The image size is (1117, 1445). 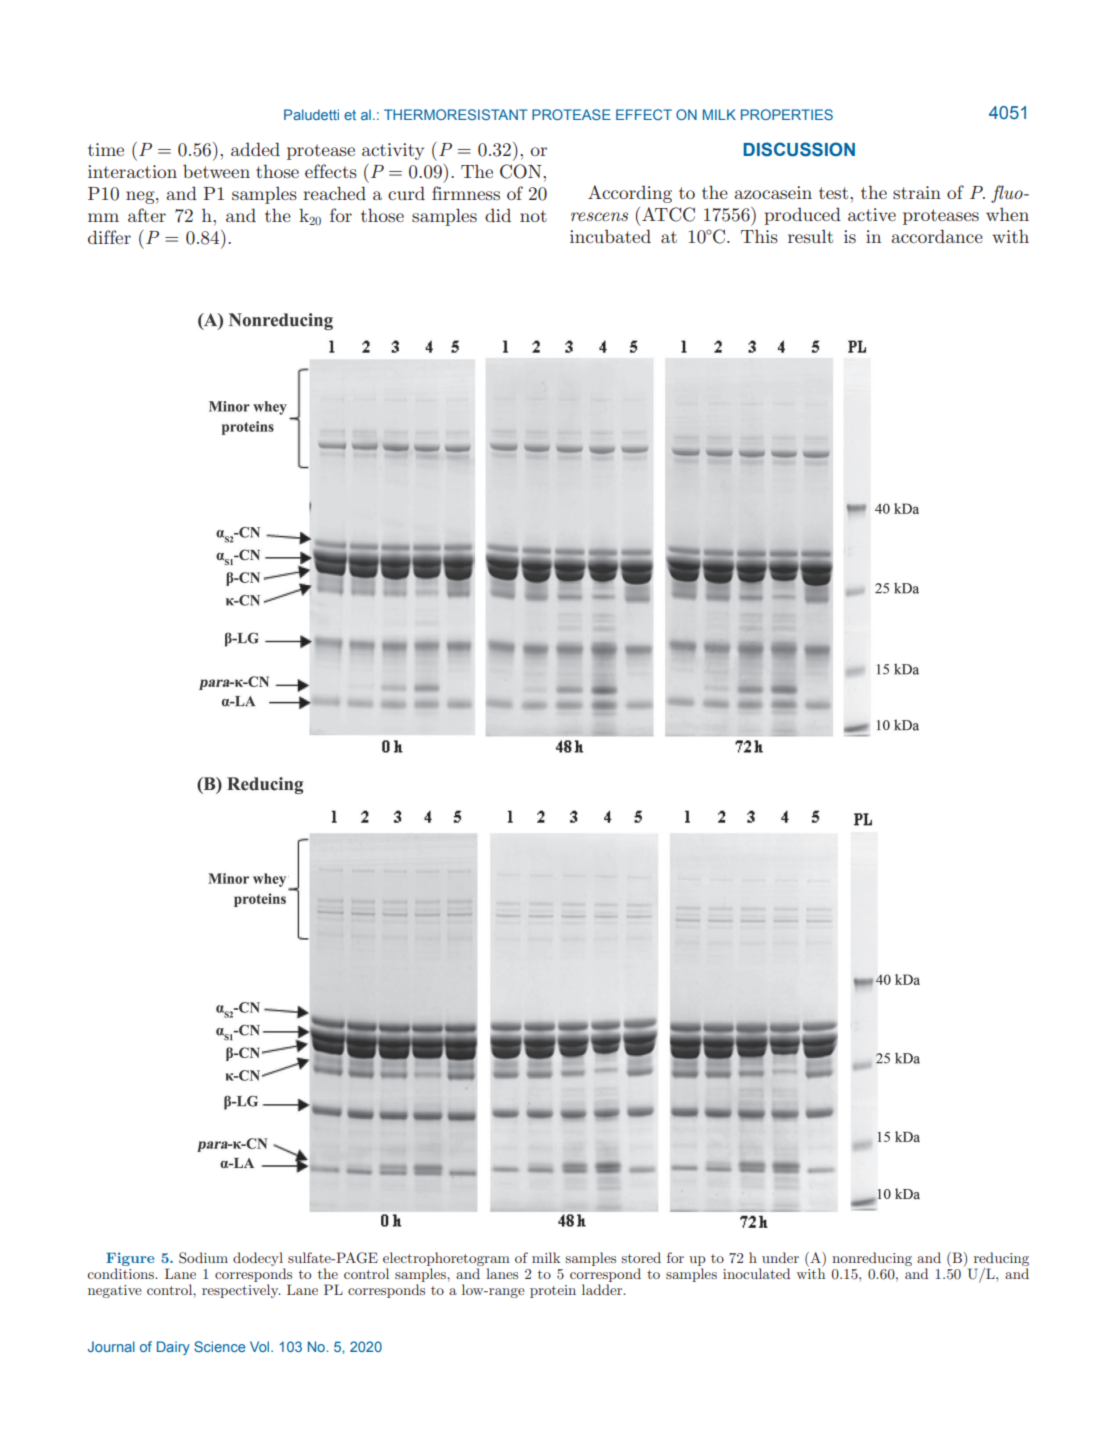 I want to click on accordance, so click(x=937, y=236).
